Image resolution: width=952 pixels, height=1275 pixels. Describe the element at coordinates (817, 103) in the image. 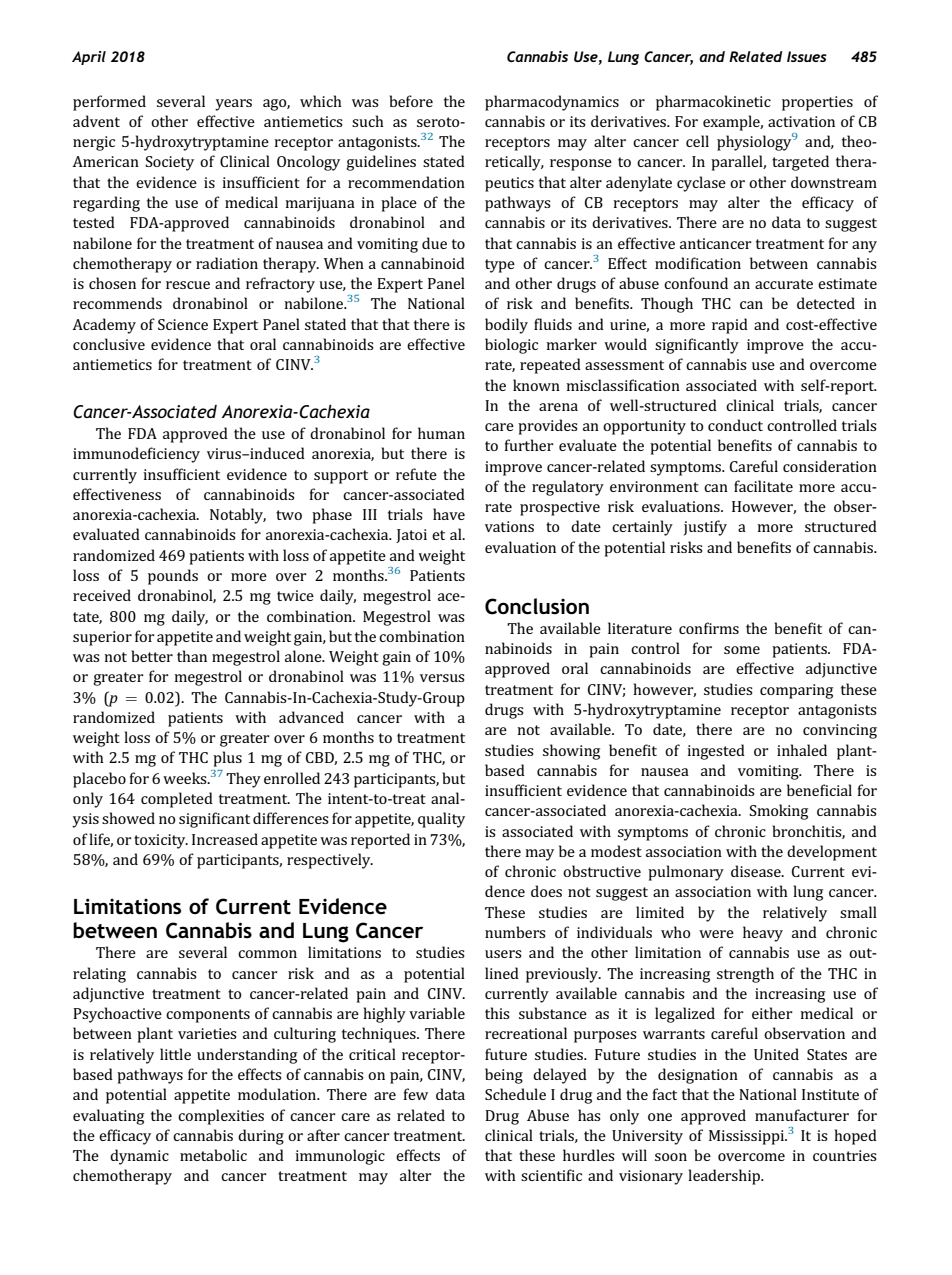

I see `properties` at that location.
